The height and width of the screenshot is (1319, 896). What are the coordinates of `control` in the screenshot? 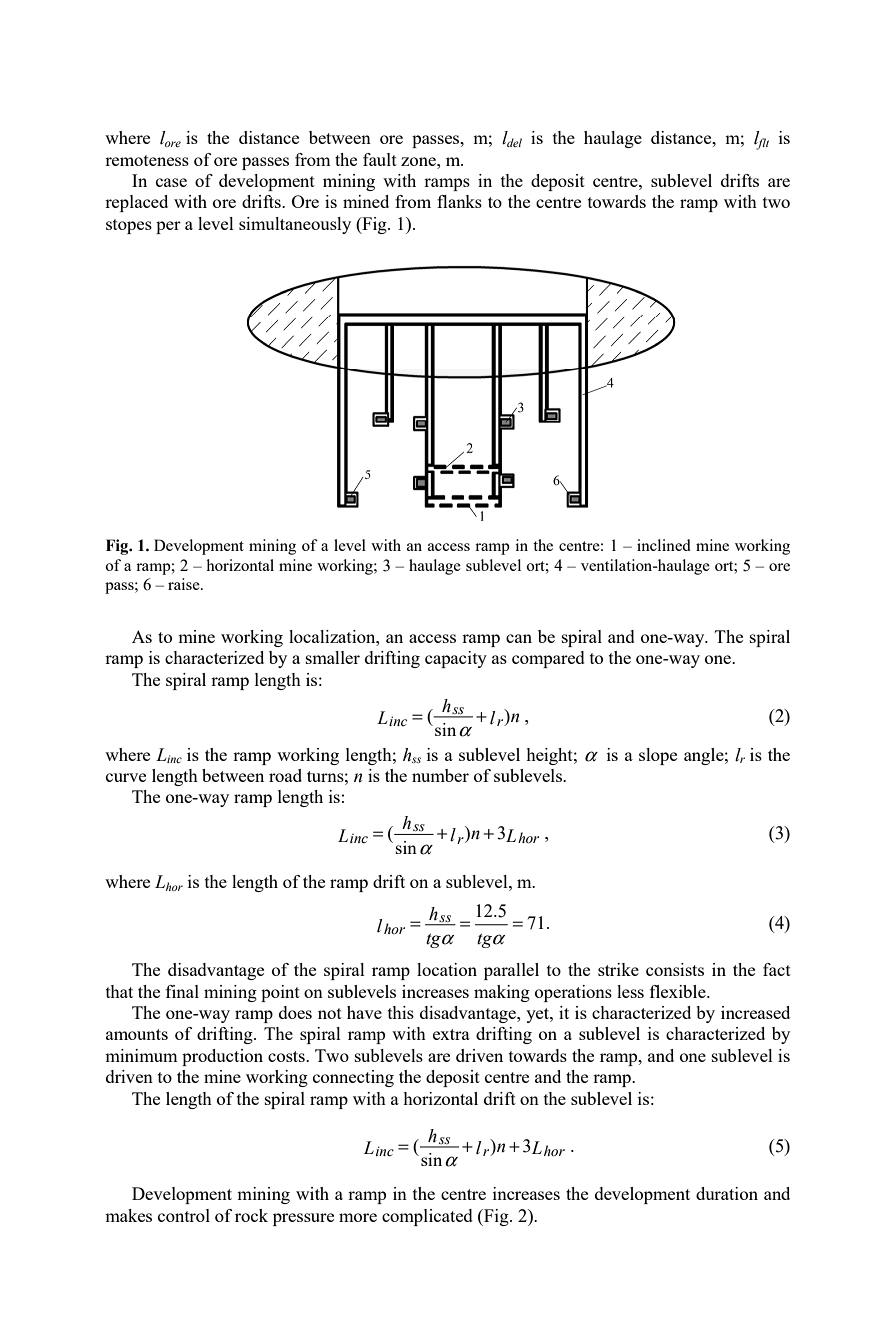 It's located at (184, 1215).
